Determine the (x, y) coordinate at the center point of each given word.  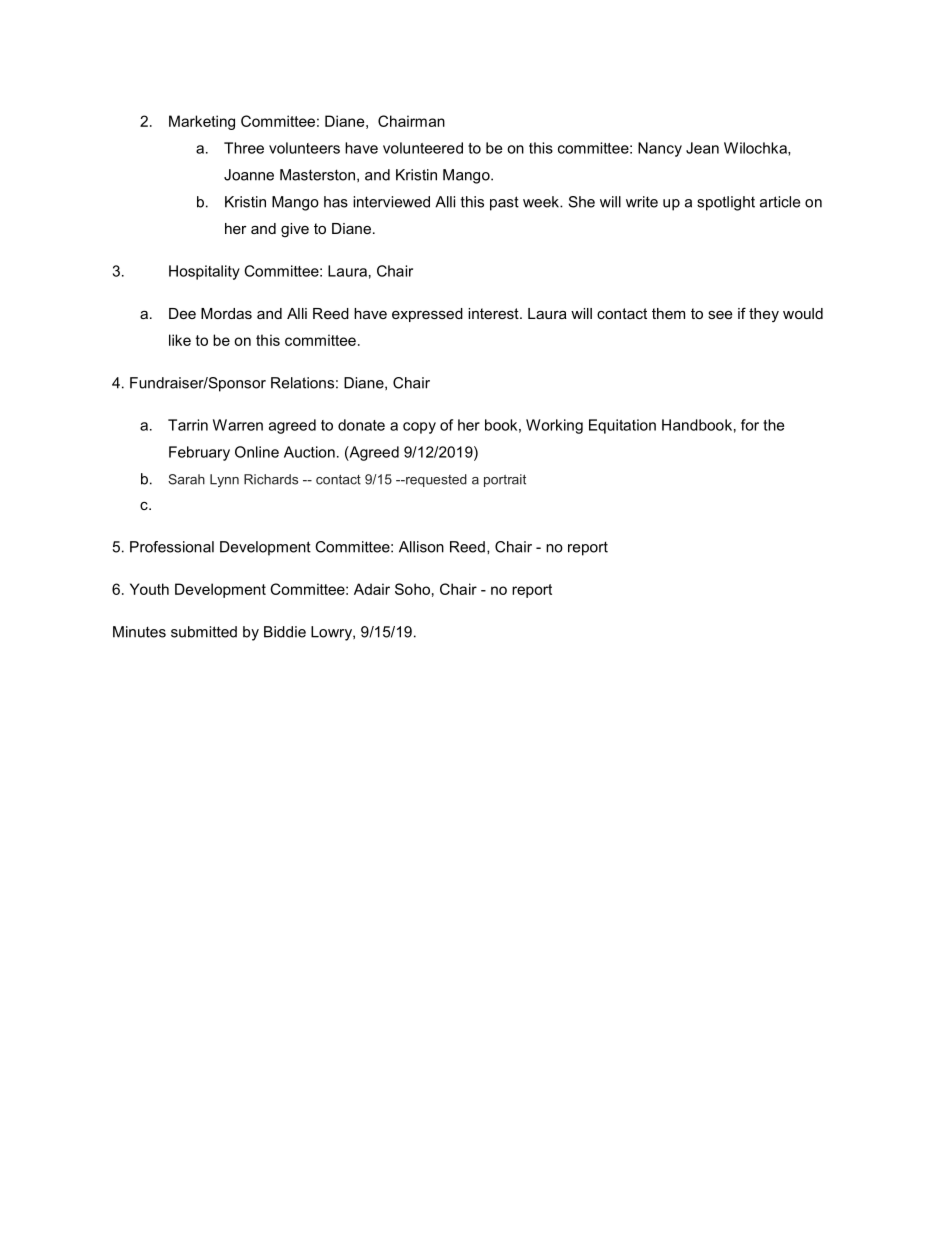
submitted (204, 632)
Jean (702, 148)
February (199, 453)
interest (494, 313)
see (720, 315)
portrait (505, 480)
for (750, 425)
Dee (182, 313)
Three (244, 148)
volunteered (423, 148)
